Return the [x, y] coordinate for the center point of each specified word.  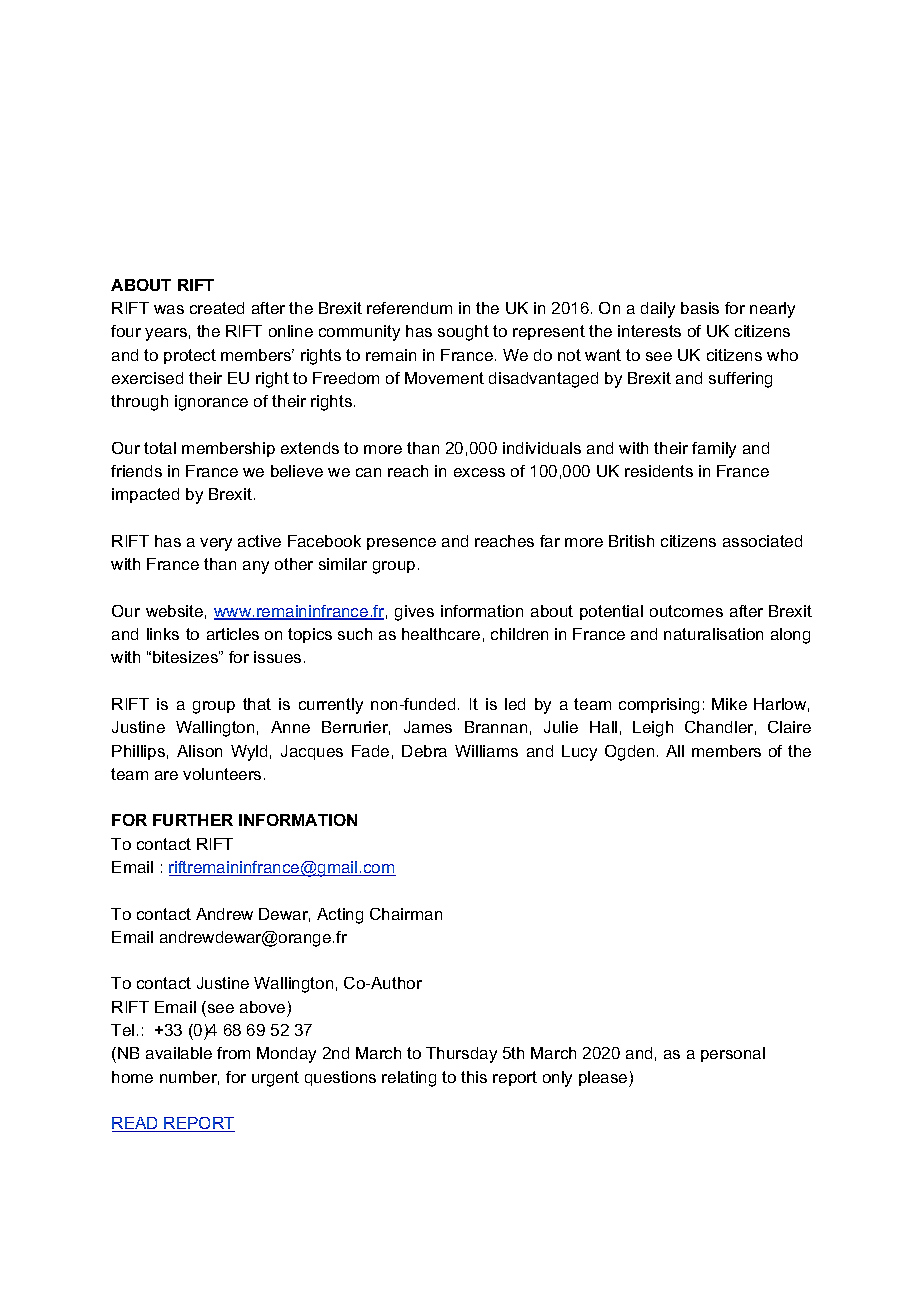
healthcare [441, 634]
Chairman [406, 914]
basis [700, 308]
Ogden [629, 753]
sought [463, 333]
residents [659, 471]
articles [233, 634]
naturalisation [713, 634]
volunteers [222, 774]
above [262, 1007]
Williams [486, 751]
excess [479, 472]
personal [733, 1054]
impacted [145, 495]
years [166, 334]
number [189, 1078]
